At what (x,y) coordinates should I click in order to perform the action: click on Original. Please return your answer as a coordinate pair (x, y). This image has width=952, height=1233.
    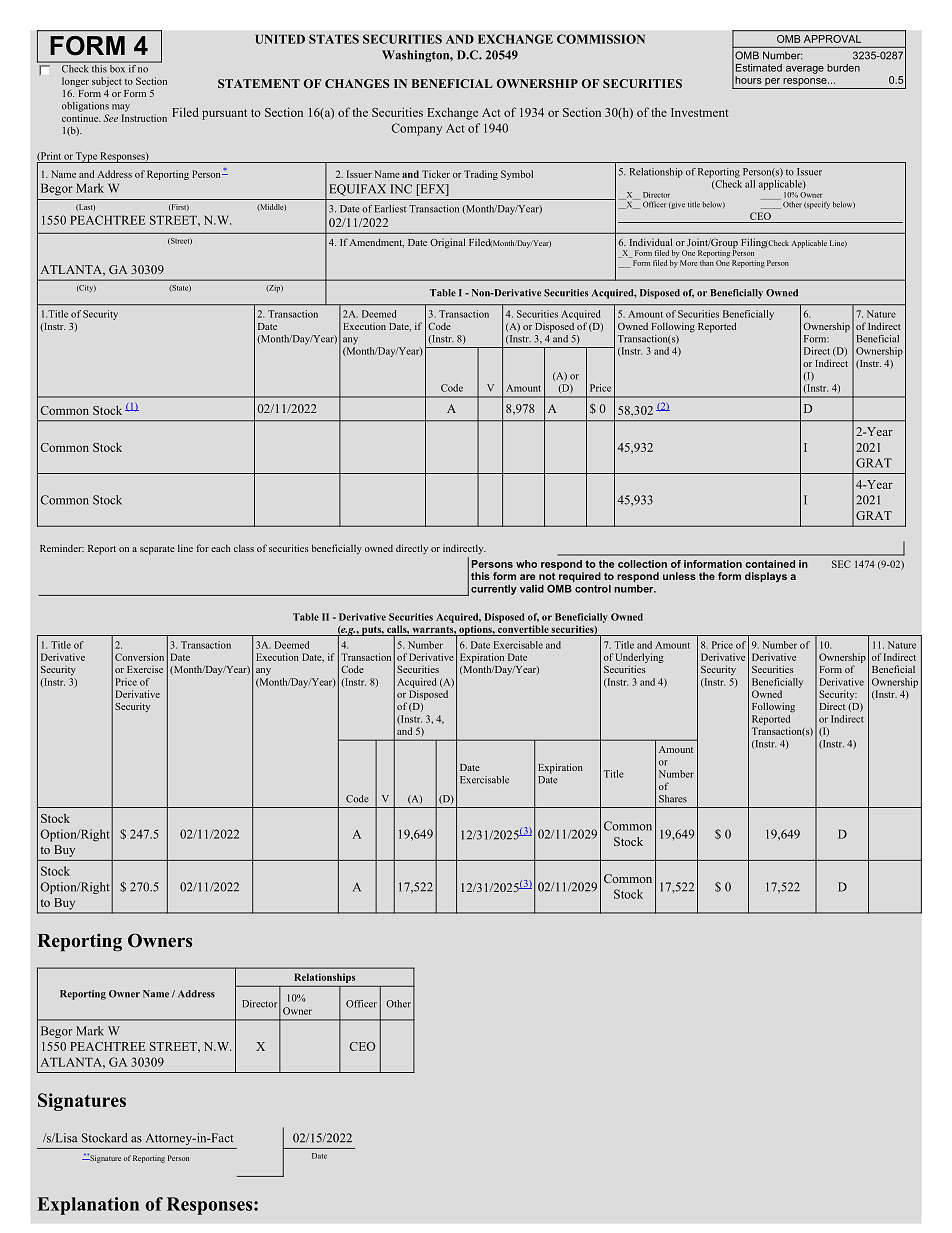
    Looking at the image, I should click on (447, 243).
